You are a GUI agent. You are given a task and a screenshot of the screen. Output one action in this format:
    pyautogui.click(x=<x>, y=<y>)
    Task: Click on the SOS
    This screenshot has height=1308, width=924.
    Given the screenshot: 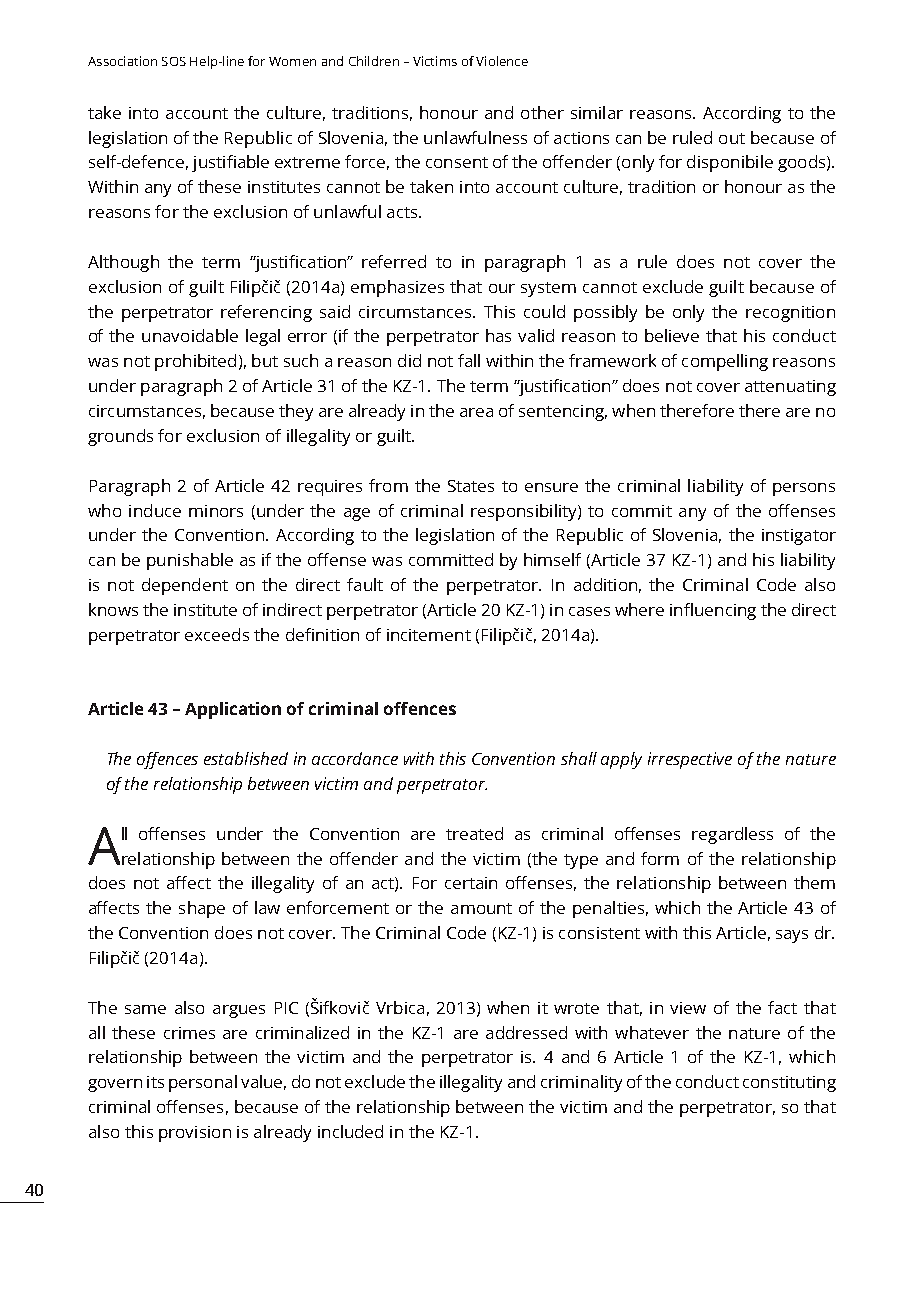 What is the action you would take?
    pyautogui.click(x=174, y=61)
